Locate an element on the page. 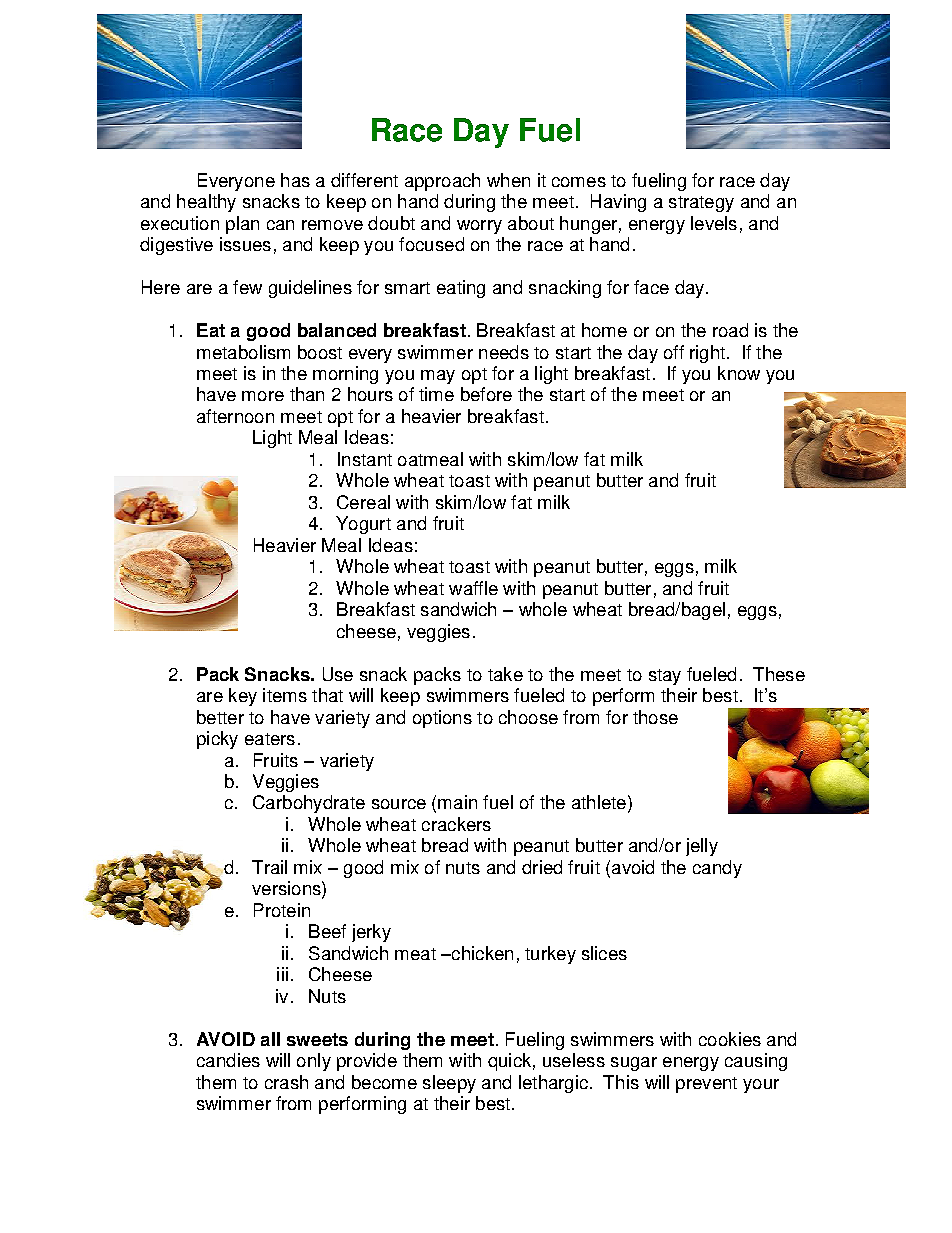 Image resolution: width=952 pixels, height=1233 pixels. plan is located at coordinates (242, 225).
